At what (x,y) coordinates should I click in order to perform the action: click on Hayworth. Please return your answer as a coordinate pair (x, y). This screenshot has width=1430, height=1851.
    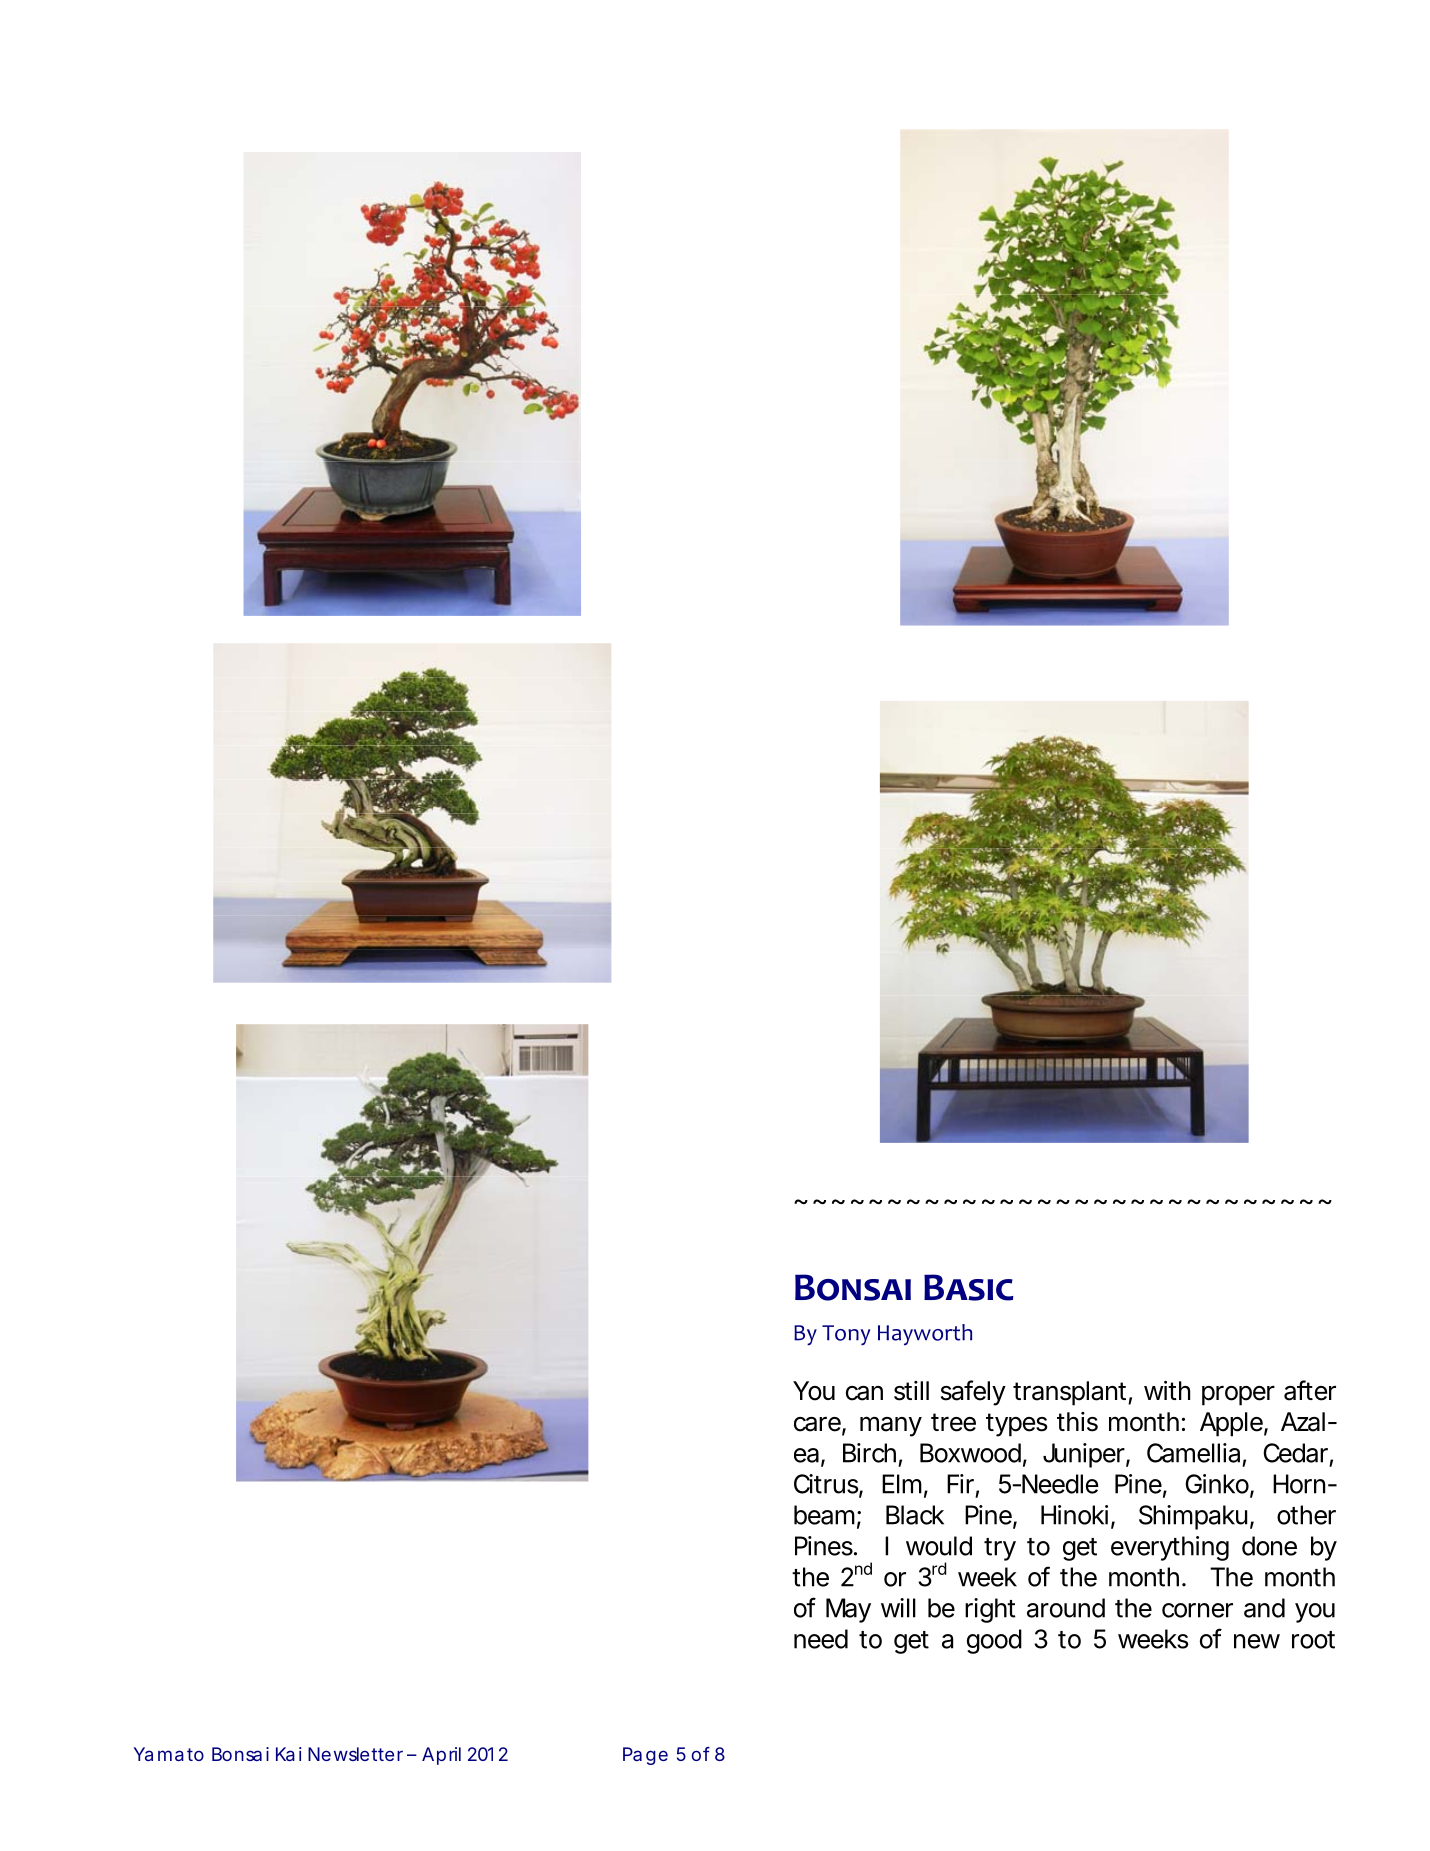
    Looking at the image, I should click on (925, 1335).
